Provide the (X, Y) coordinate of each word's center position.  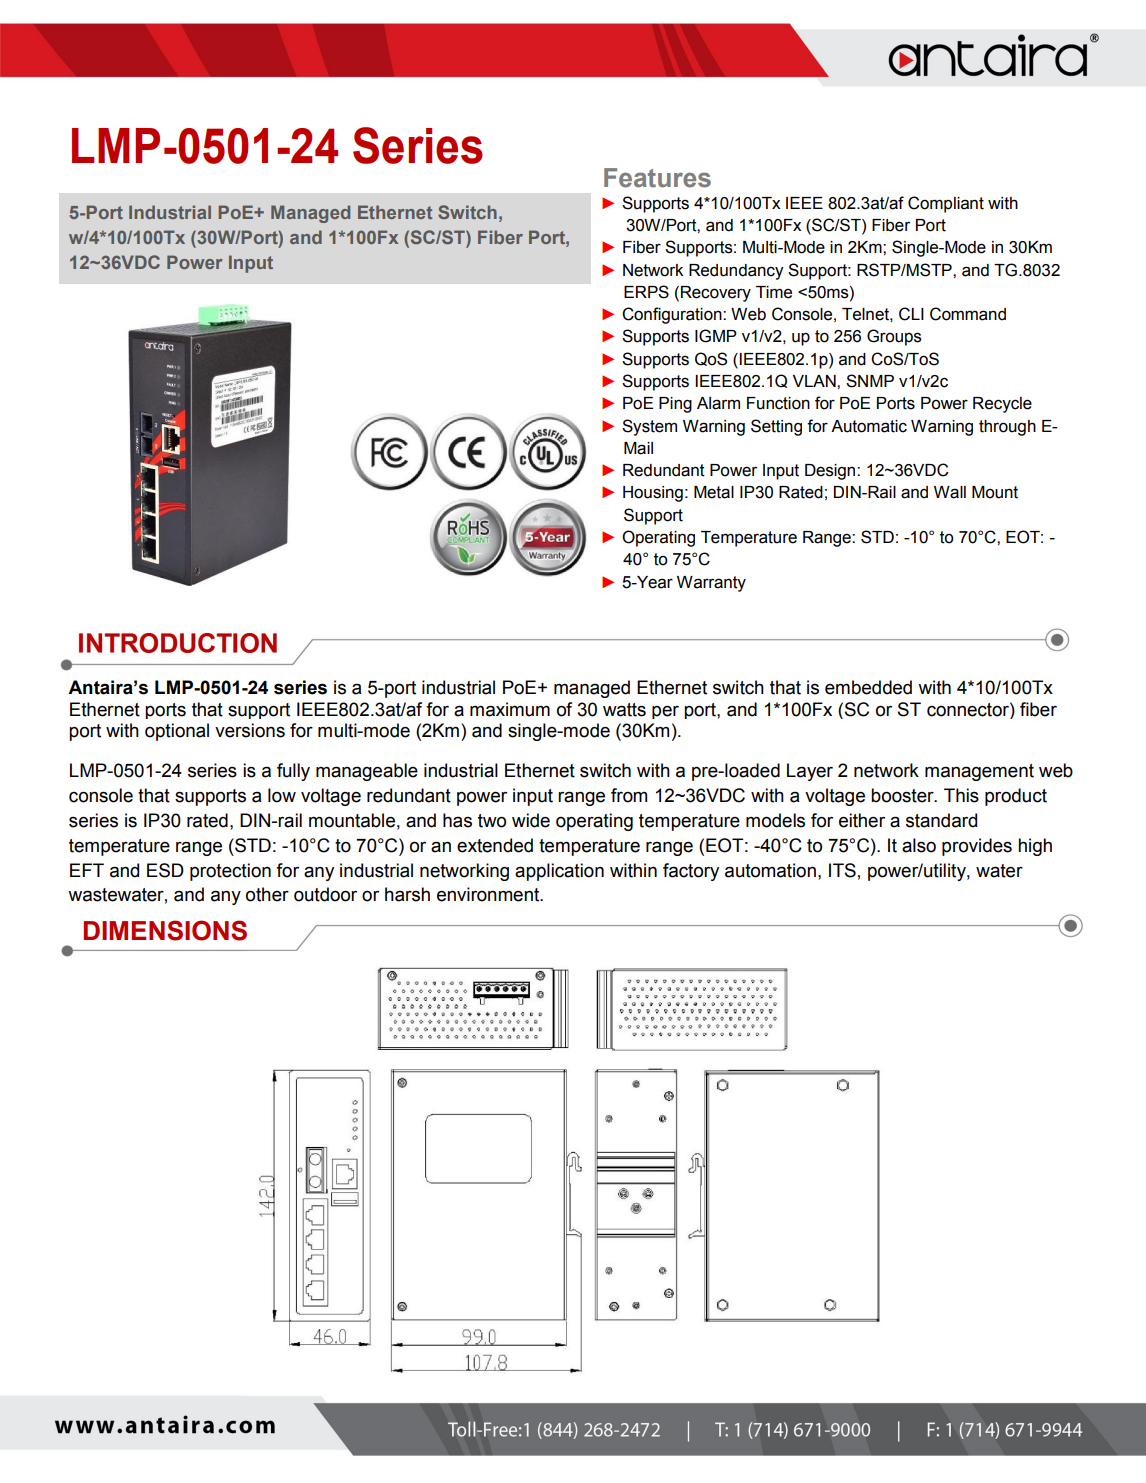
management (979, 772)
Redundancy (736, 272)
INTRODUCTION (178, 643)
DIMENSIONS (165, 930)
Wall (950, 492)
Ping (675, 405)
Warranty (711, 584)
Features (657, 178)
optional (177, 732)
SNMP (870, 381)
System (649, 427)
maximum (510, 709)
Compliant (946, 204)
